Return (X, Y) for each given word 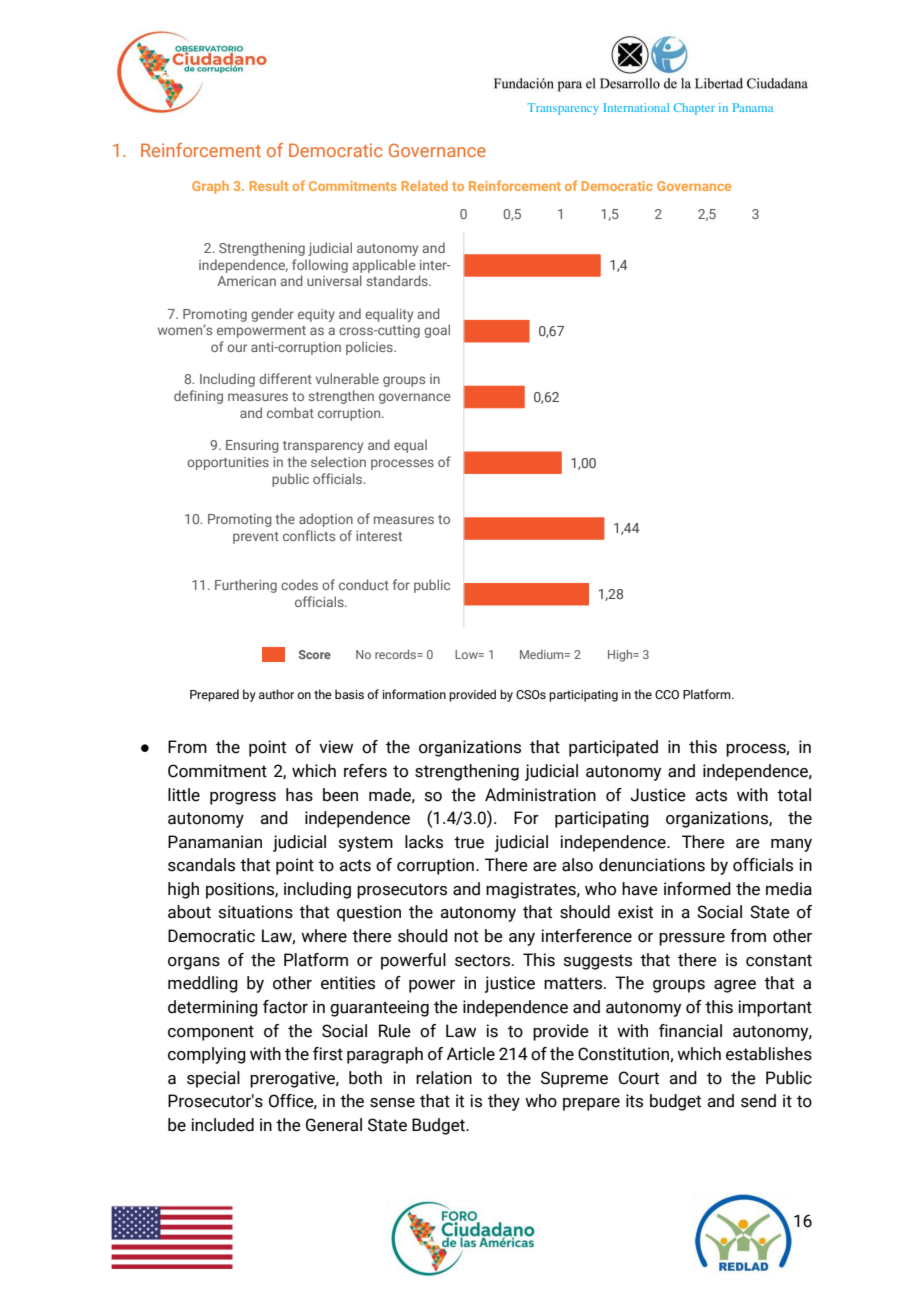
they (504, 1102)
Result (269, 186)
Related (425, 185)
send (758, 1101)
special (213, 1079)
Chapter (694, 109)
